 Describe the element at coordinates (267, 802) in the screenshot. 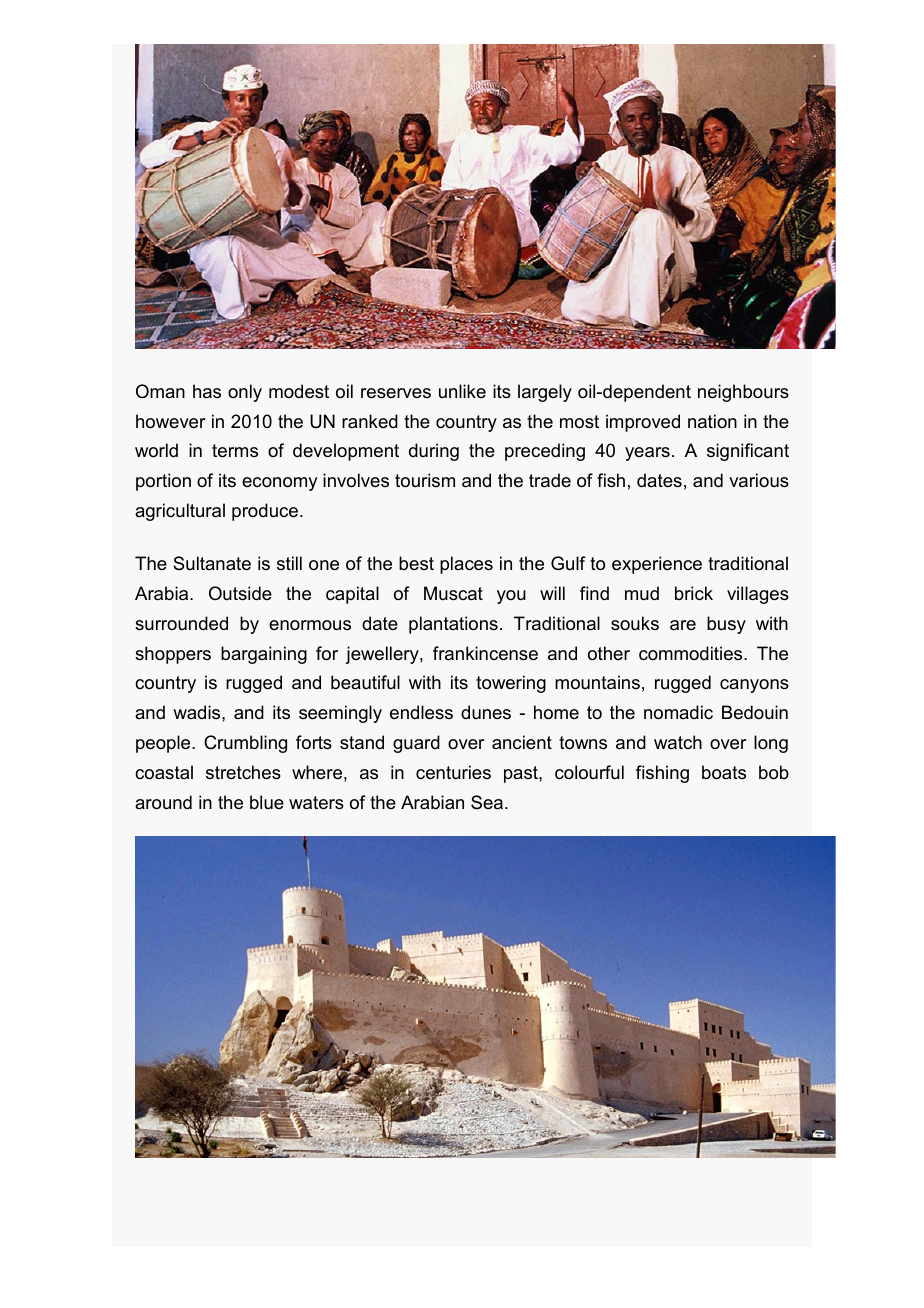

I see `blue` at that location.
